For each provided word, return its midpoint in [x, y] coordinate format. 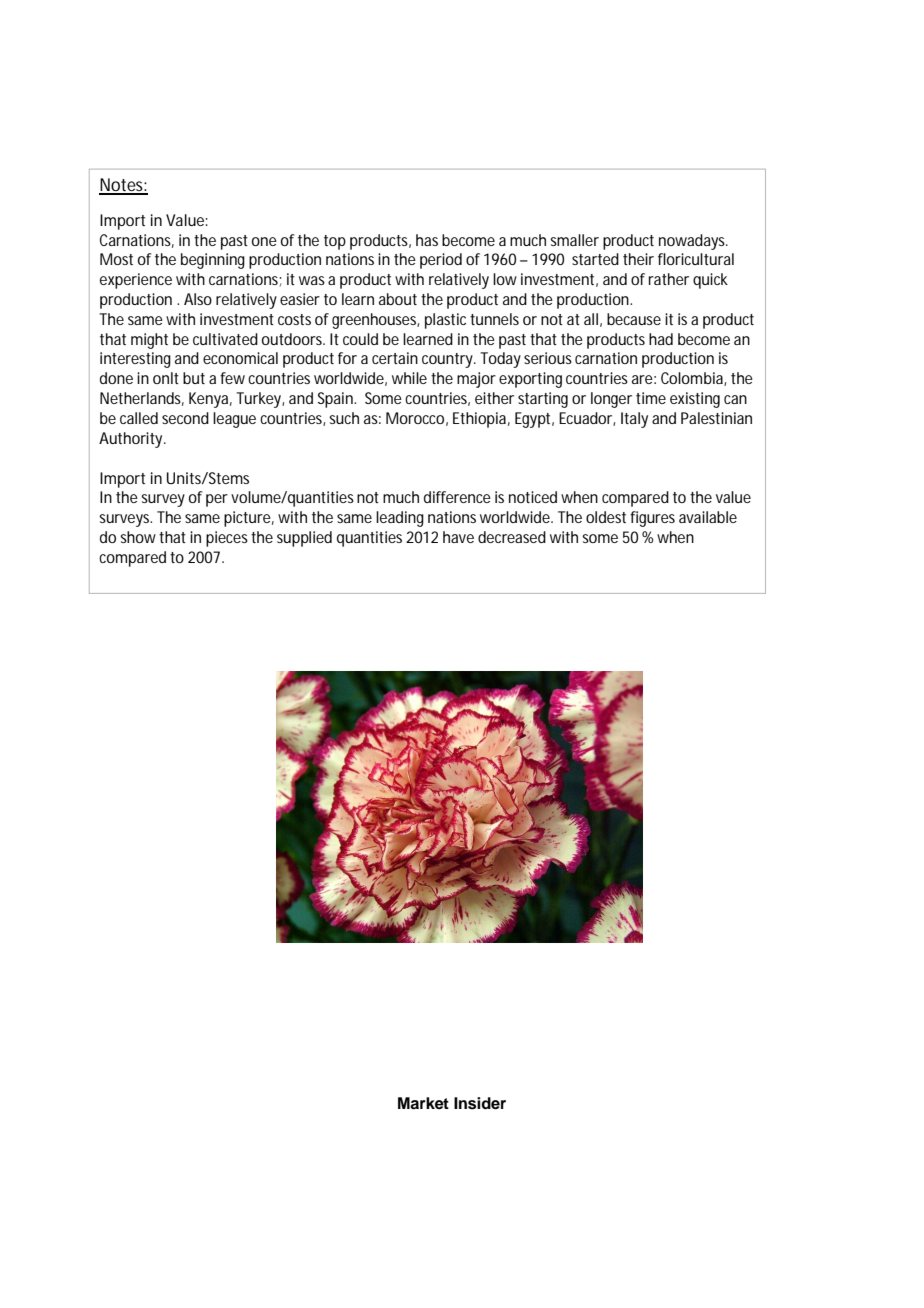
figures [652, 519]
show [140, 537]
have [458, 537]
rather [669, 279]
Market [423, 1103]
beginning [213, 261]
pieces [227, 539]
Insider [480, 1103]
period [441, 261]
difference [457, 497]
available [708, 517]
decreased [512, 537]
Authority [132, 440]
